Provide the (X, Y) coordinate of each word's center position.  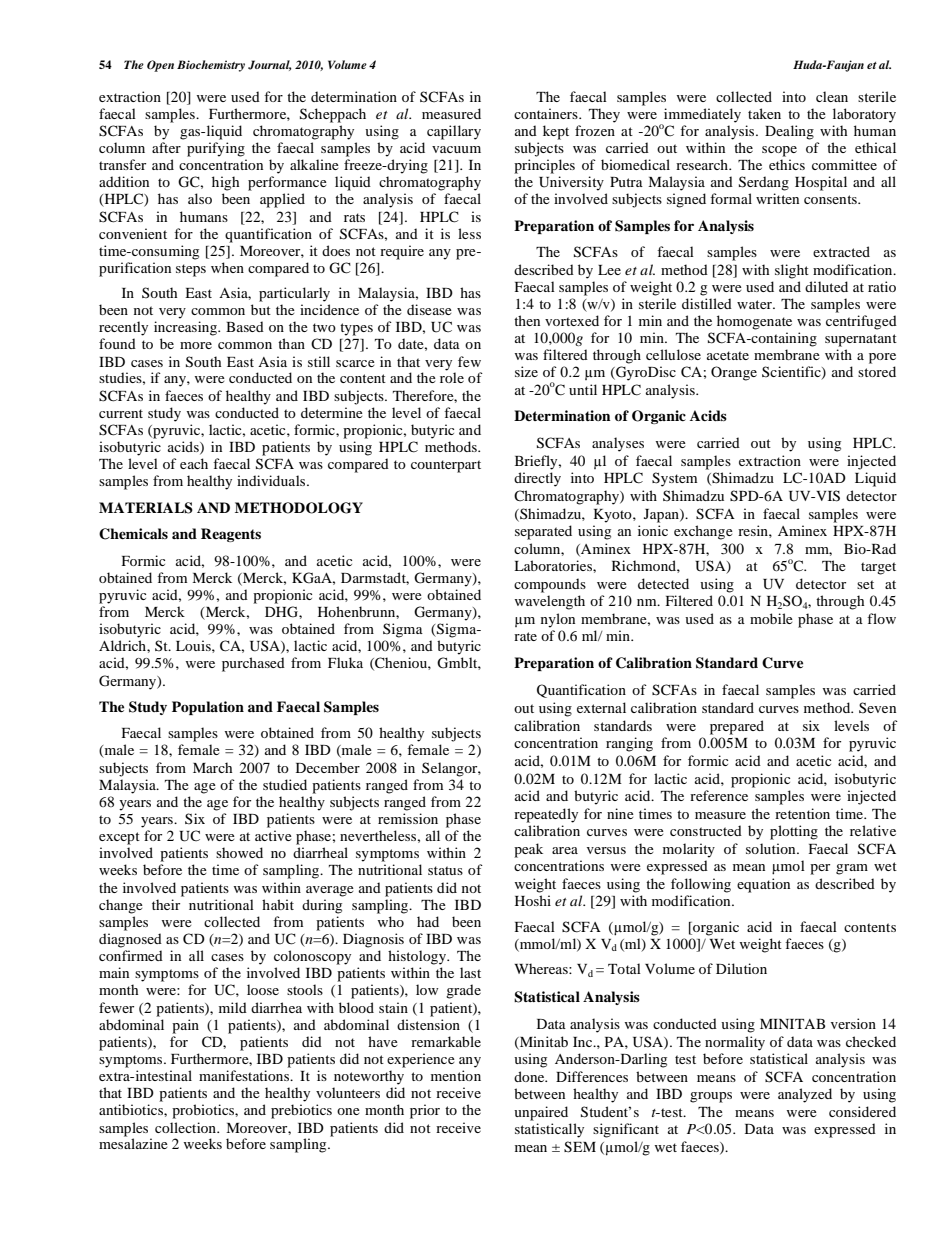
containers (547, 113)
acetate (728, 355)
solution (772, 848)
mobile (771, 618)
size (526, 371)
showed (239, 852)
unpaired (541, 1113)
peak (528, 850)
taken (764, 113)
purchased (253, 664)
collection (187, 1127)
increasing (186, 328)
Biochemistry (211, 66)
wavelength (550, 602)
